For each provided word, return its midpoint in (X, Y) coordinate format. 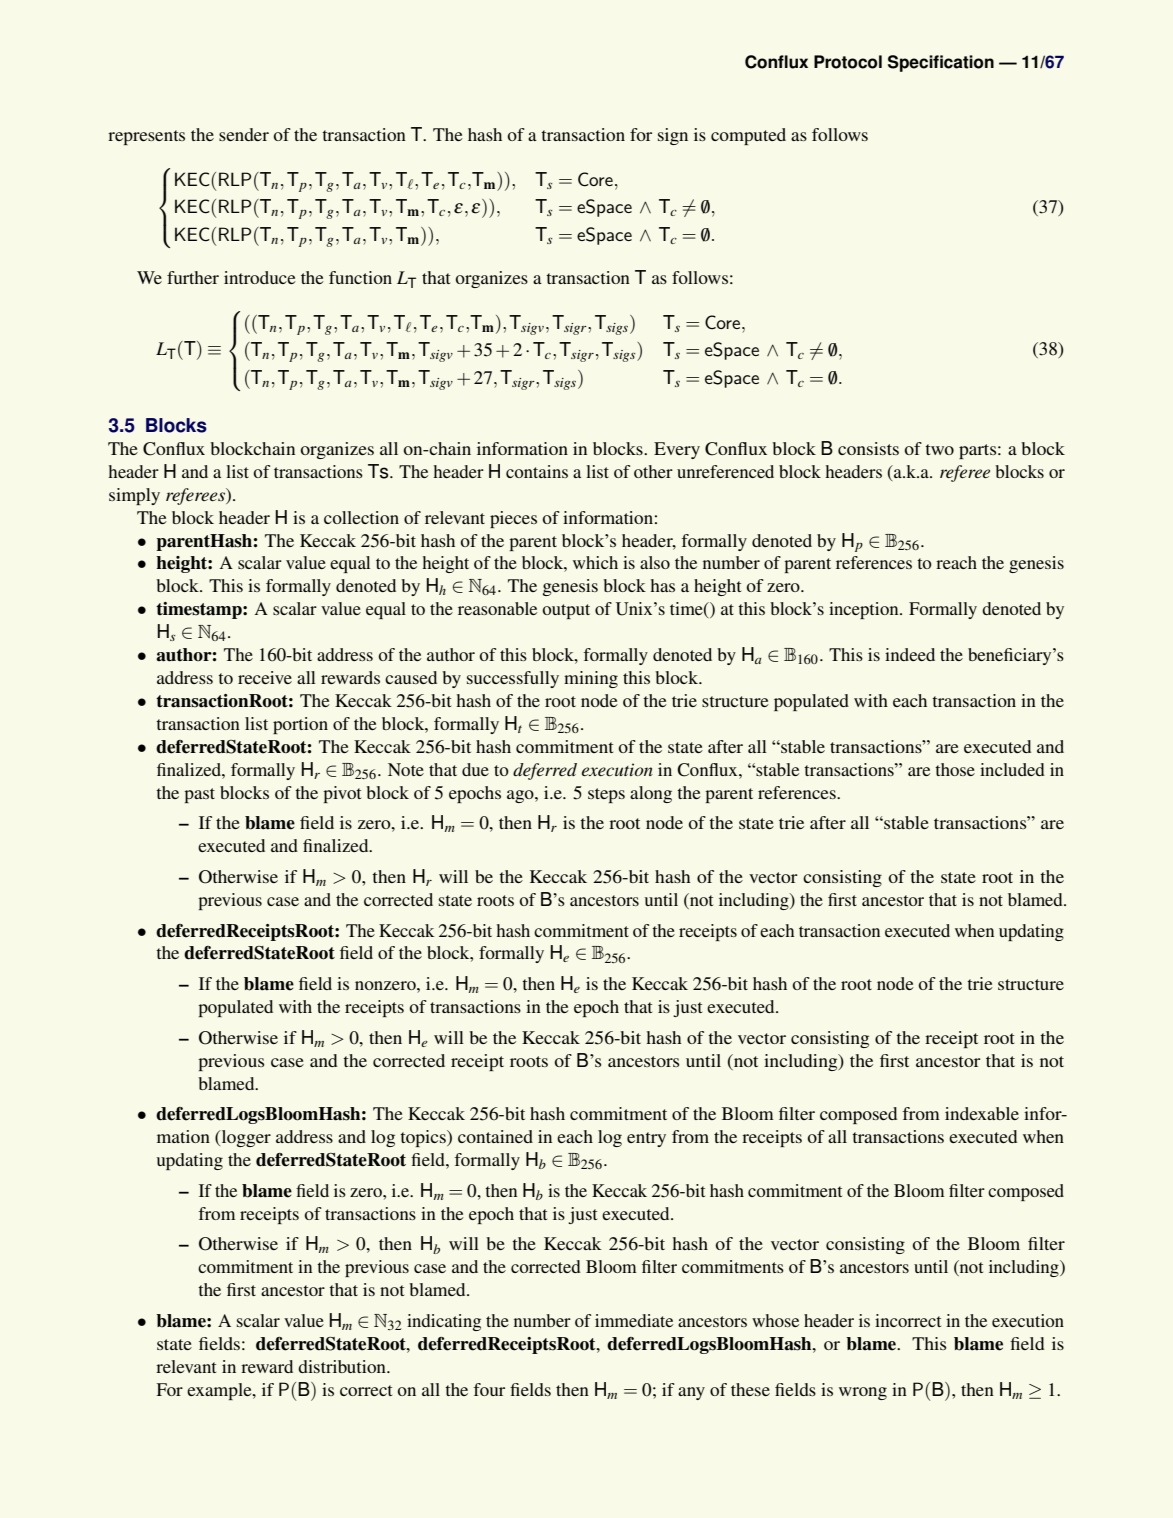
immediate (634, 1320)
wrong (863, 1393)
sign (673, 136)
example (220, 1391)
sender (244, 134)
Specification (941, 63)
